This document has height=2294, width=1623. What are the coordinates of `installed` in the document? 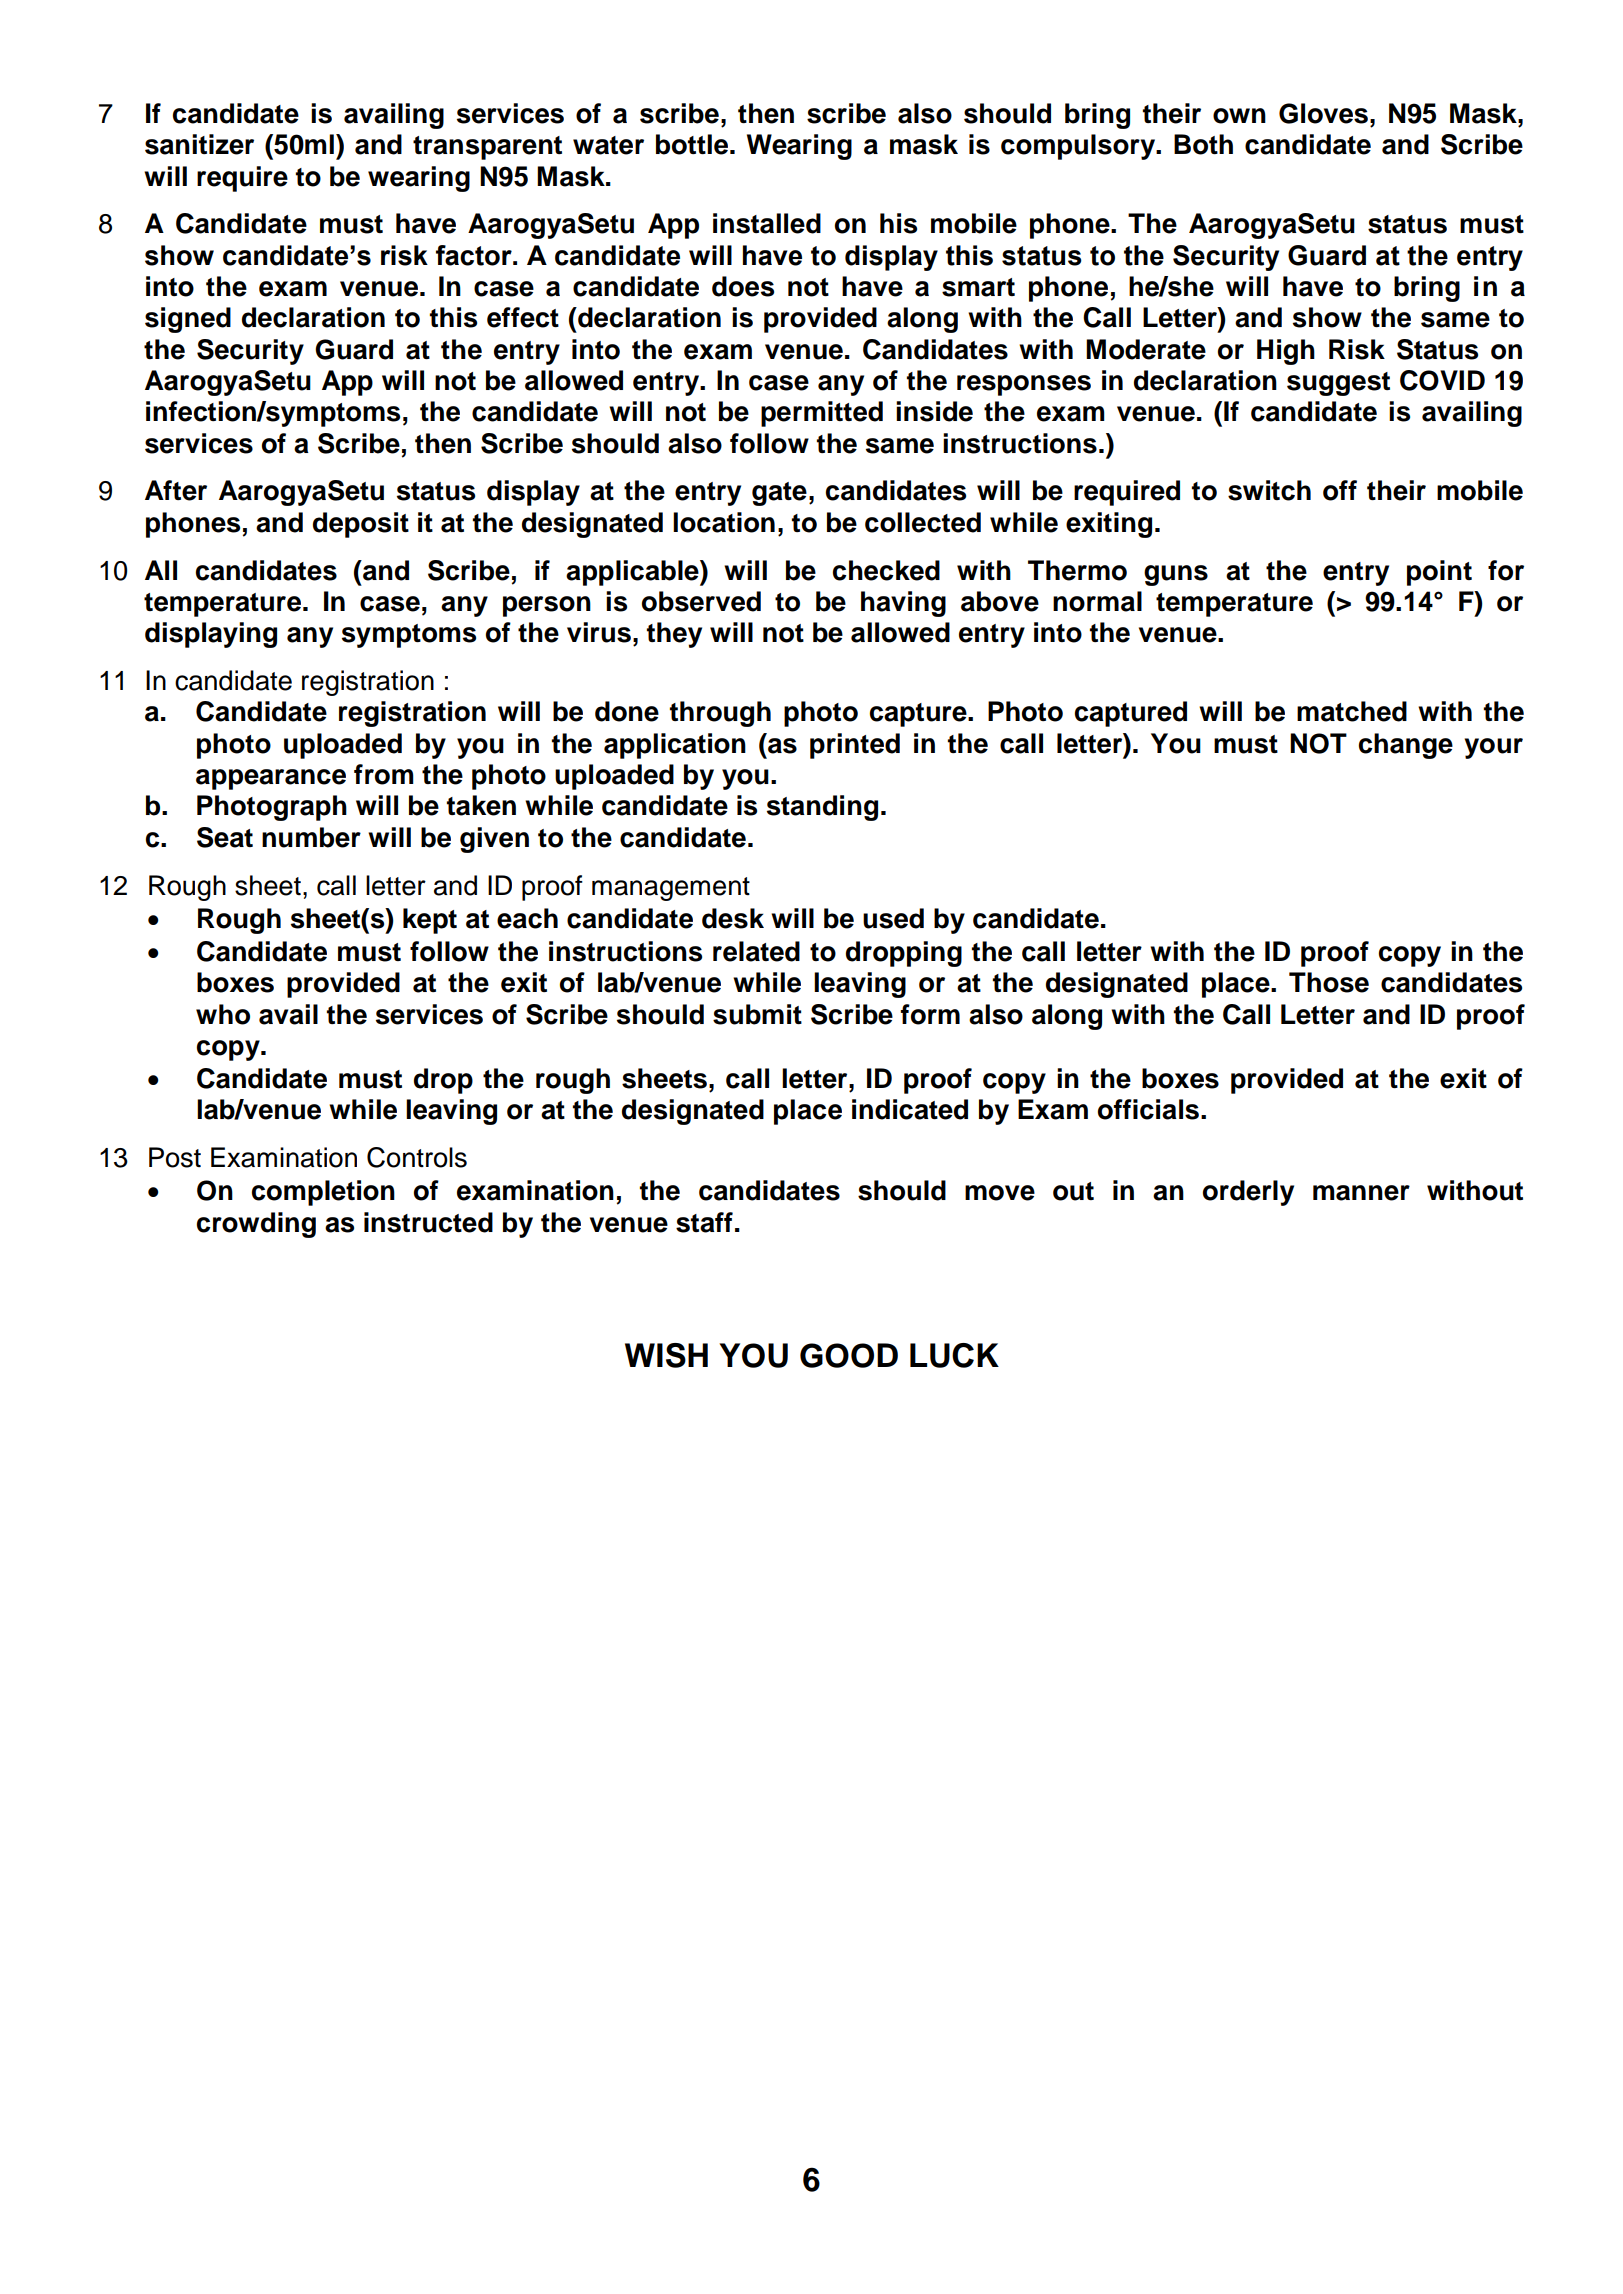 It's located at (767, 223).
